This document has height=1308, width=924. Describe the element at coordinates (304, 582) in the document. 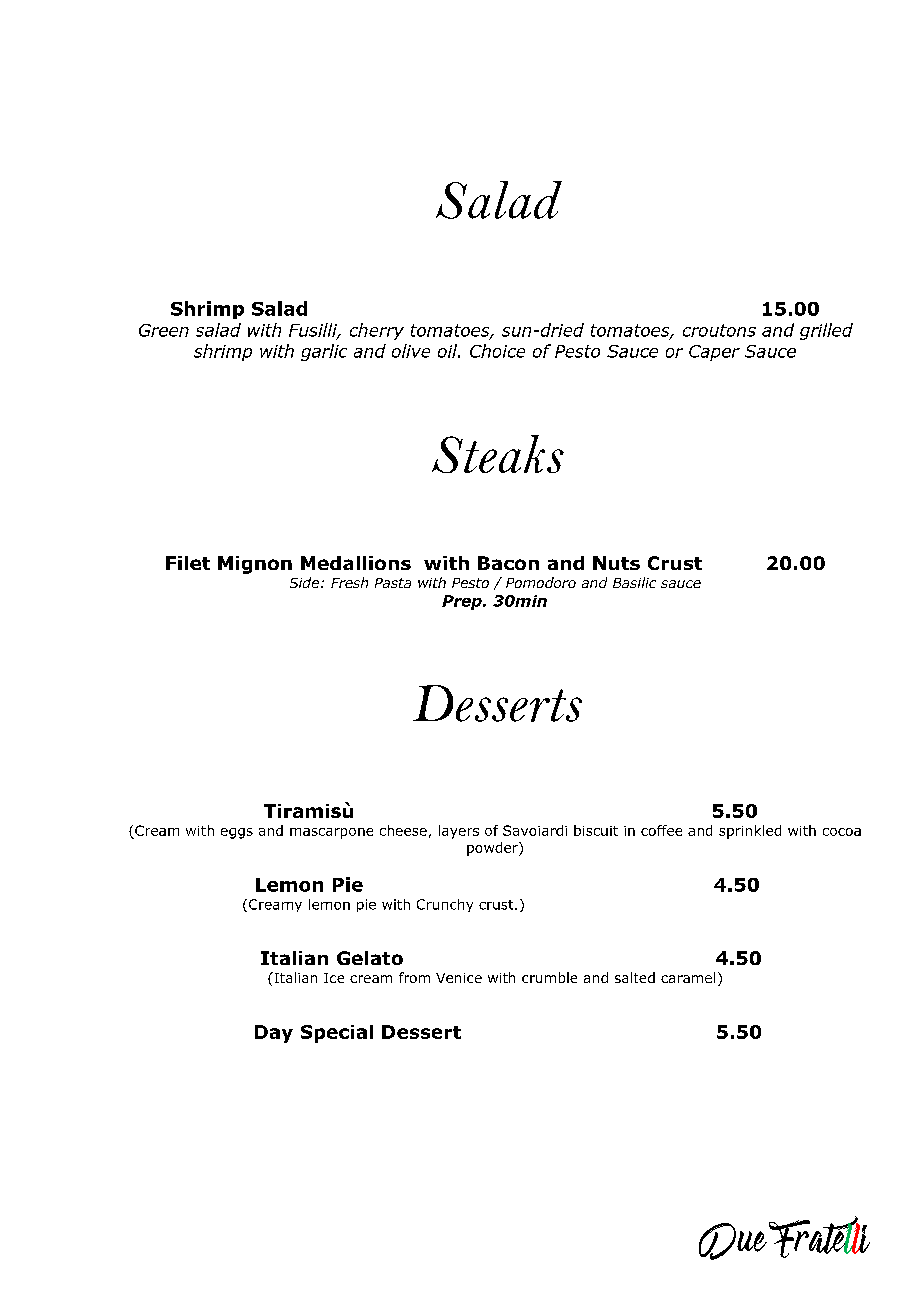

I see `Side` at that location.
